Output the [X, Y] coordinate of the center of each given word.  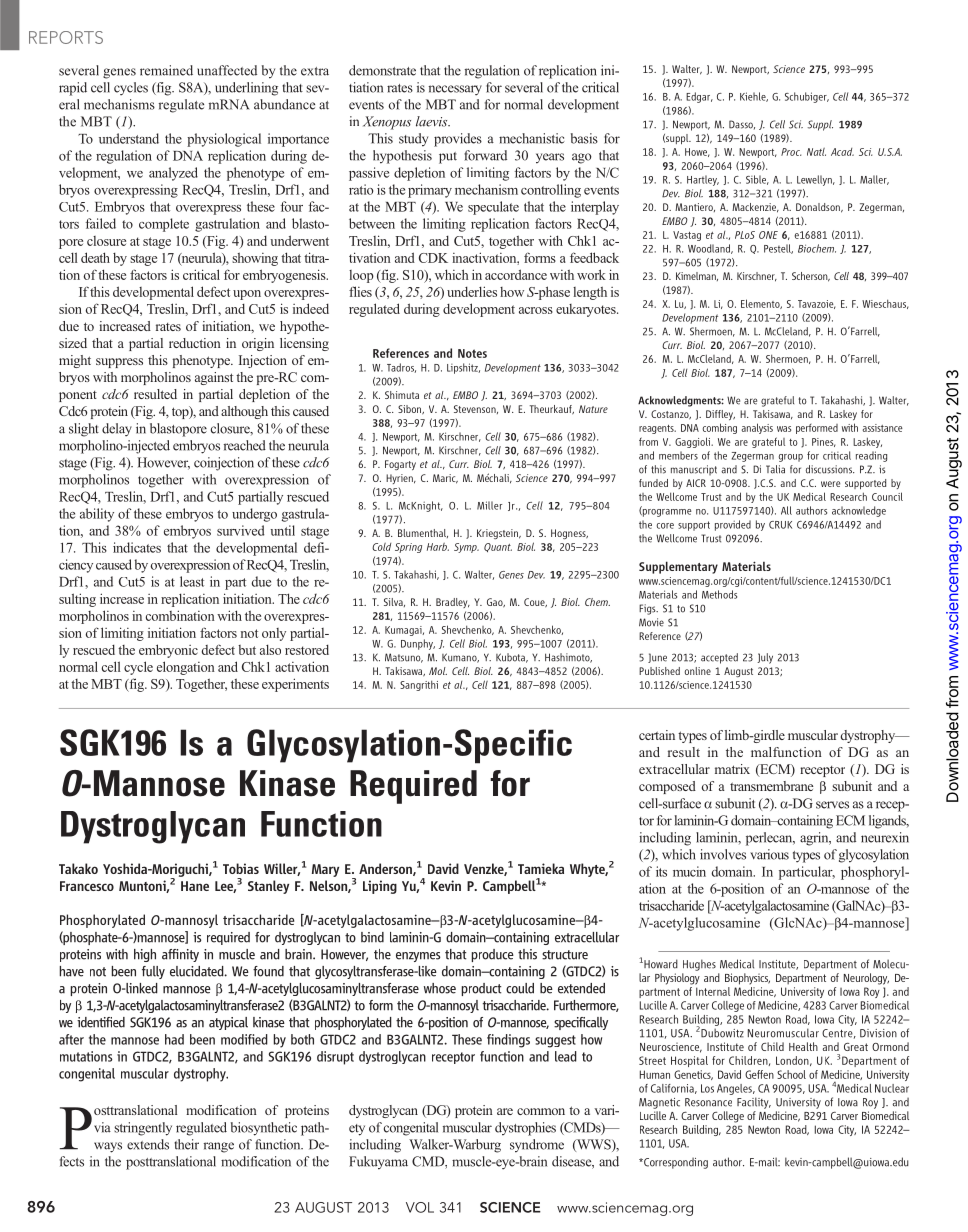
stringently [143, 1129]
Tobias [241, 868]
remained [166, 70]
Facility [754, 1103]
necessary [455, 90]
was [784, 429]
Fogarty [400, 465]
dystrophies [525, 1129]
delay [117, 430]
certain [657, 735]
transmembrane [771, 786]
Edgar [699, 97]
